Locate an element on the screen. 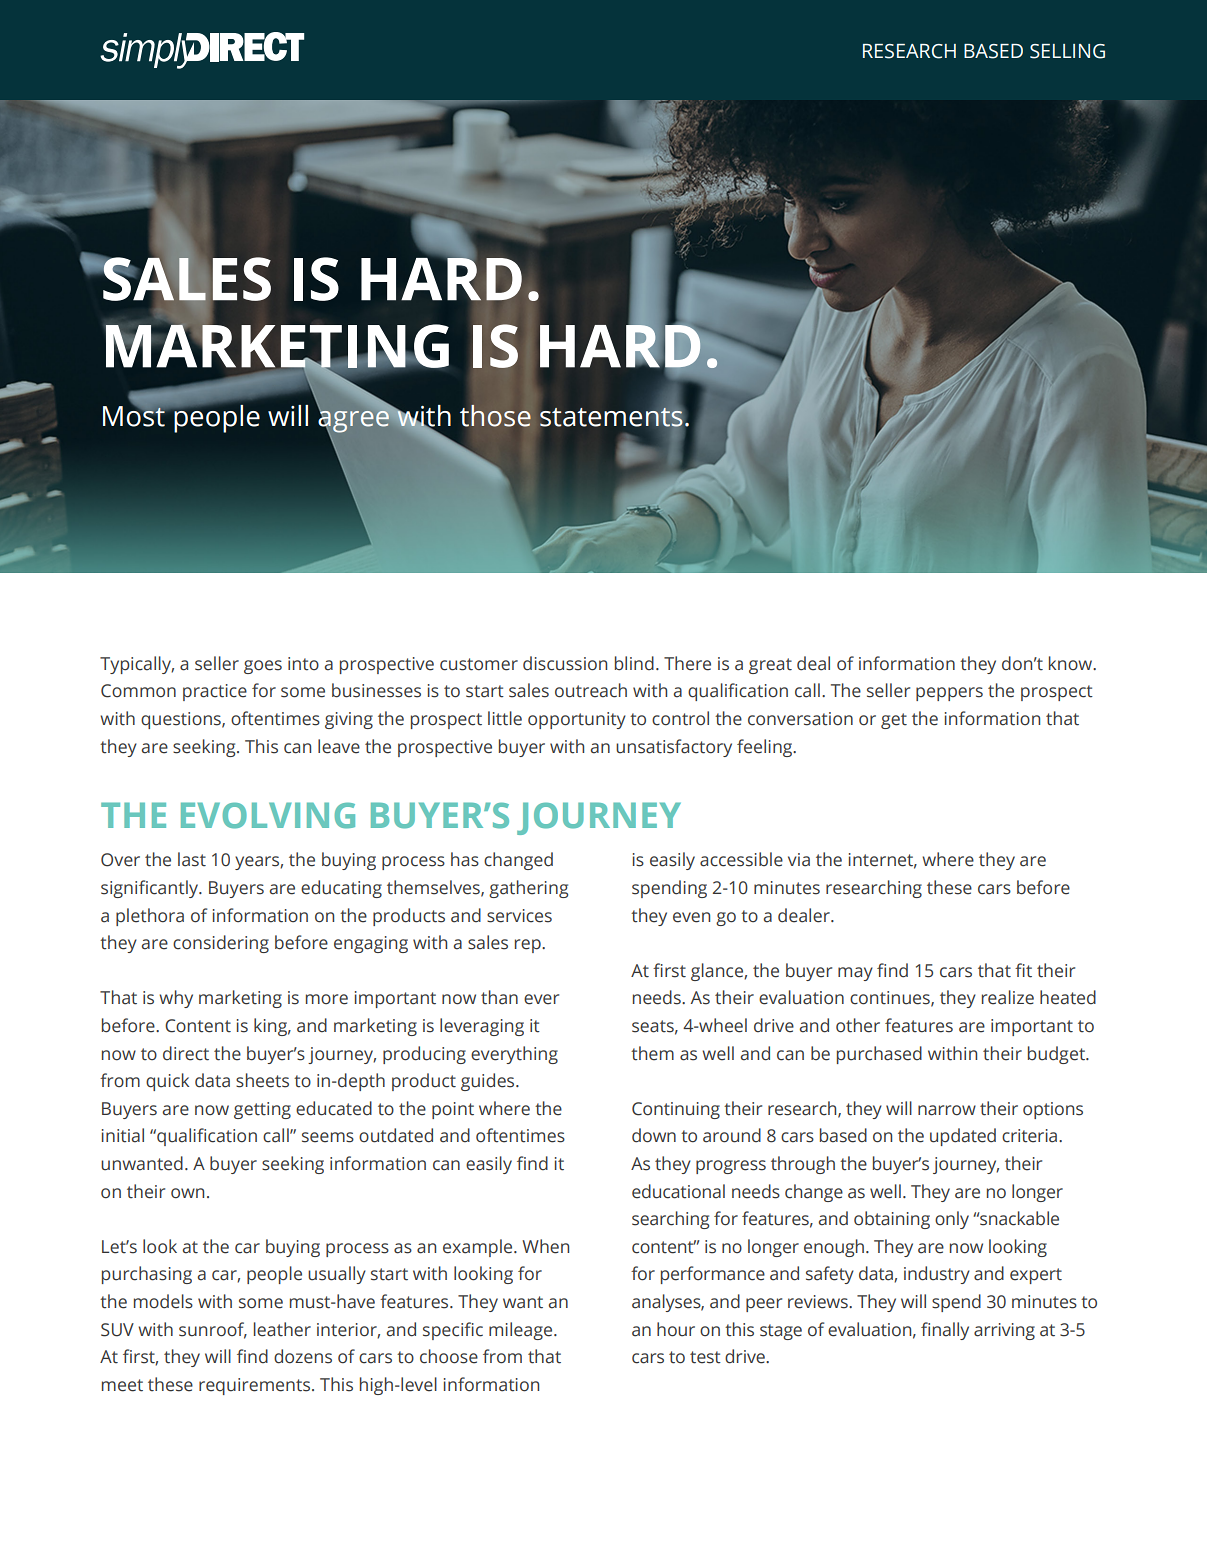 The height and width of the screenshot is (1562, 1207). know is located at coordinates (1072, 663).
